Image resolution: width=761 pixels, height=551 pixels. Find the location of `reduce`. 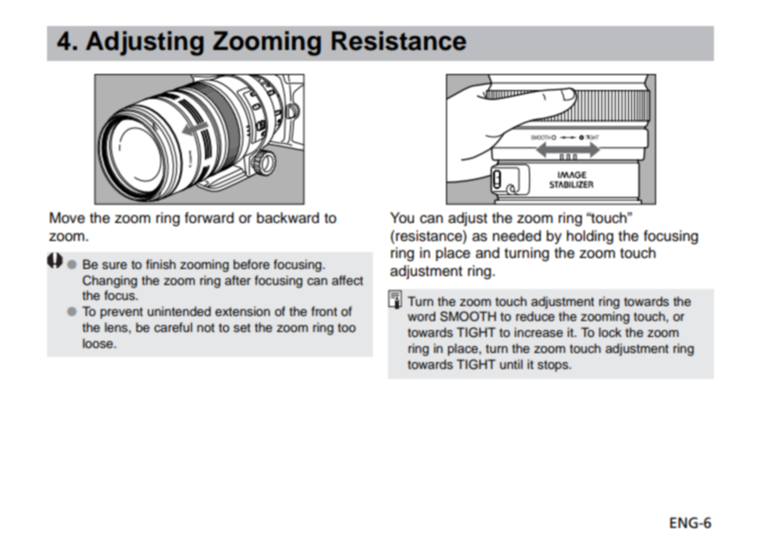

reduce is located at coordinates (535, 316).
